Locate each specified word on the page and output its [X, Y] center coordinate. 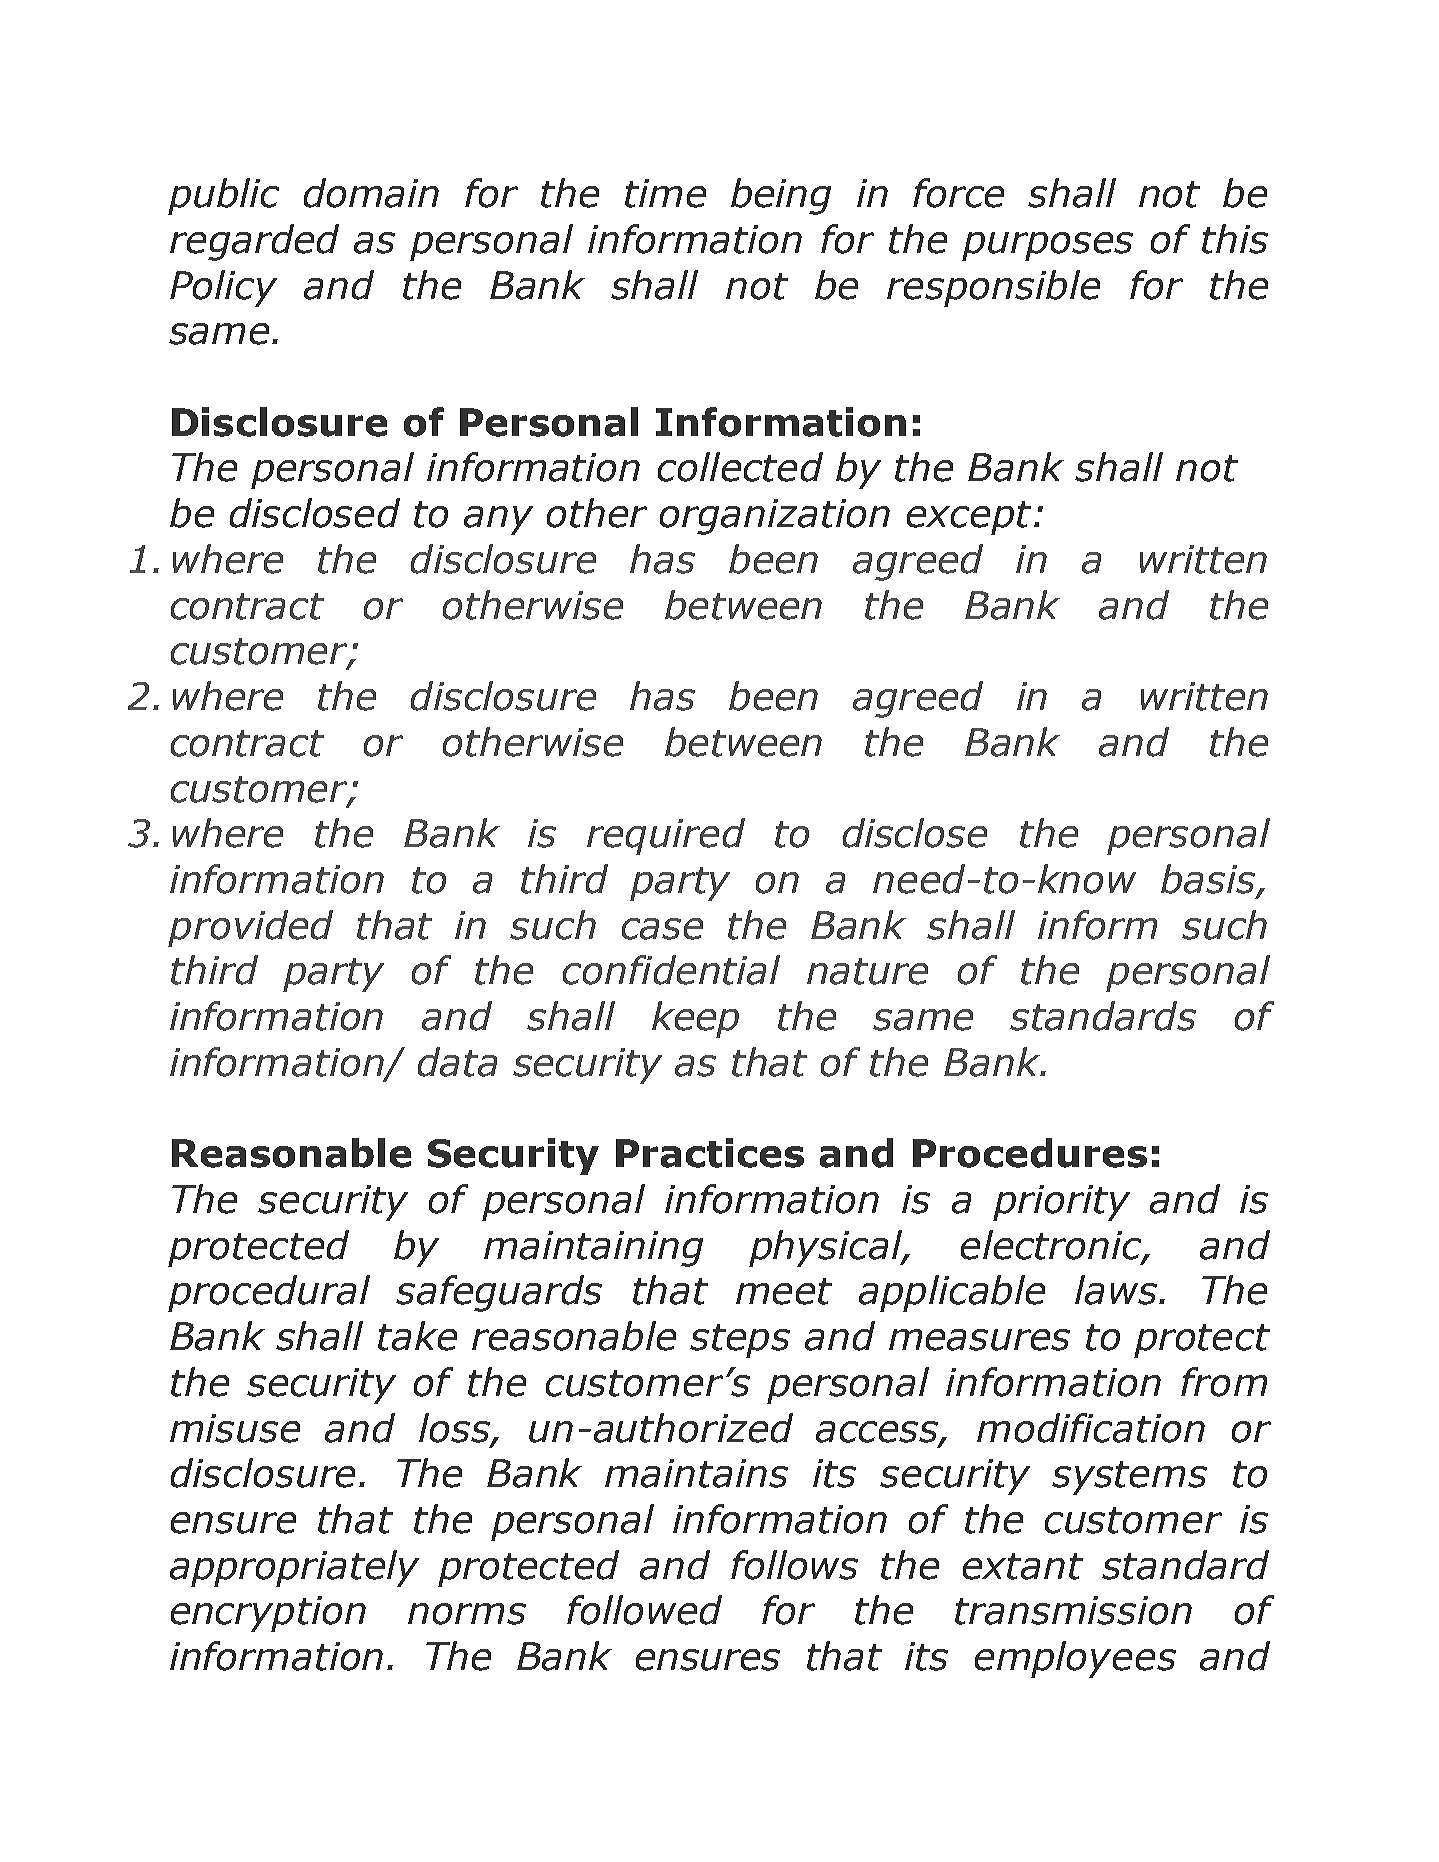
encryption [268, 1614]
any [498, 520]
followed [644, 1610]
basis [1209, 880]
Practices [710, 1153]
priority [1061, 1203]
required [666, 836]
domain [371, 193]
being [781, 196]
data [457, 1062]
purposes [1047, 246]
